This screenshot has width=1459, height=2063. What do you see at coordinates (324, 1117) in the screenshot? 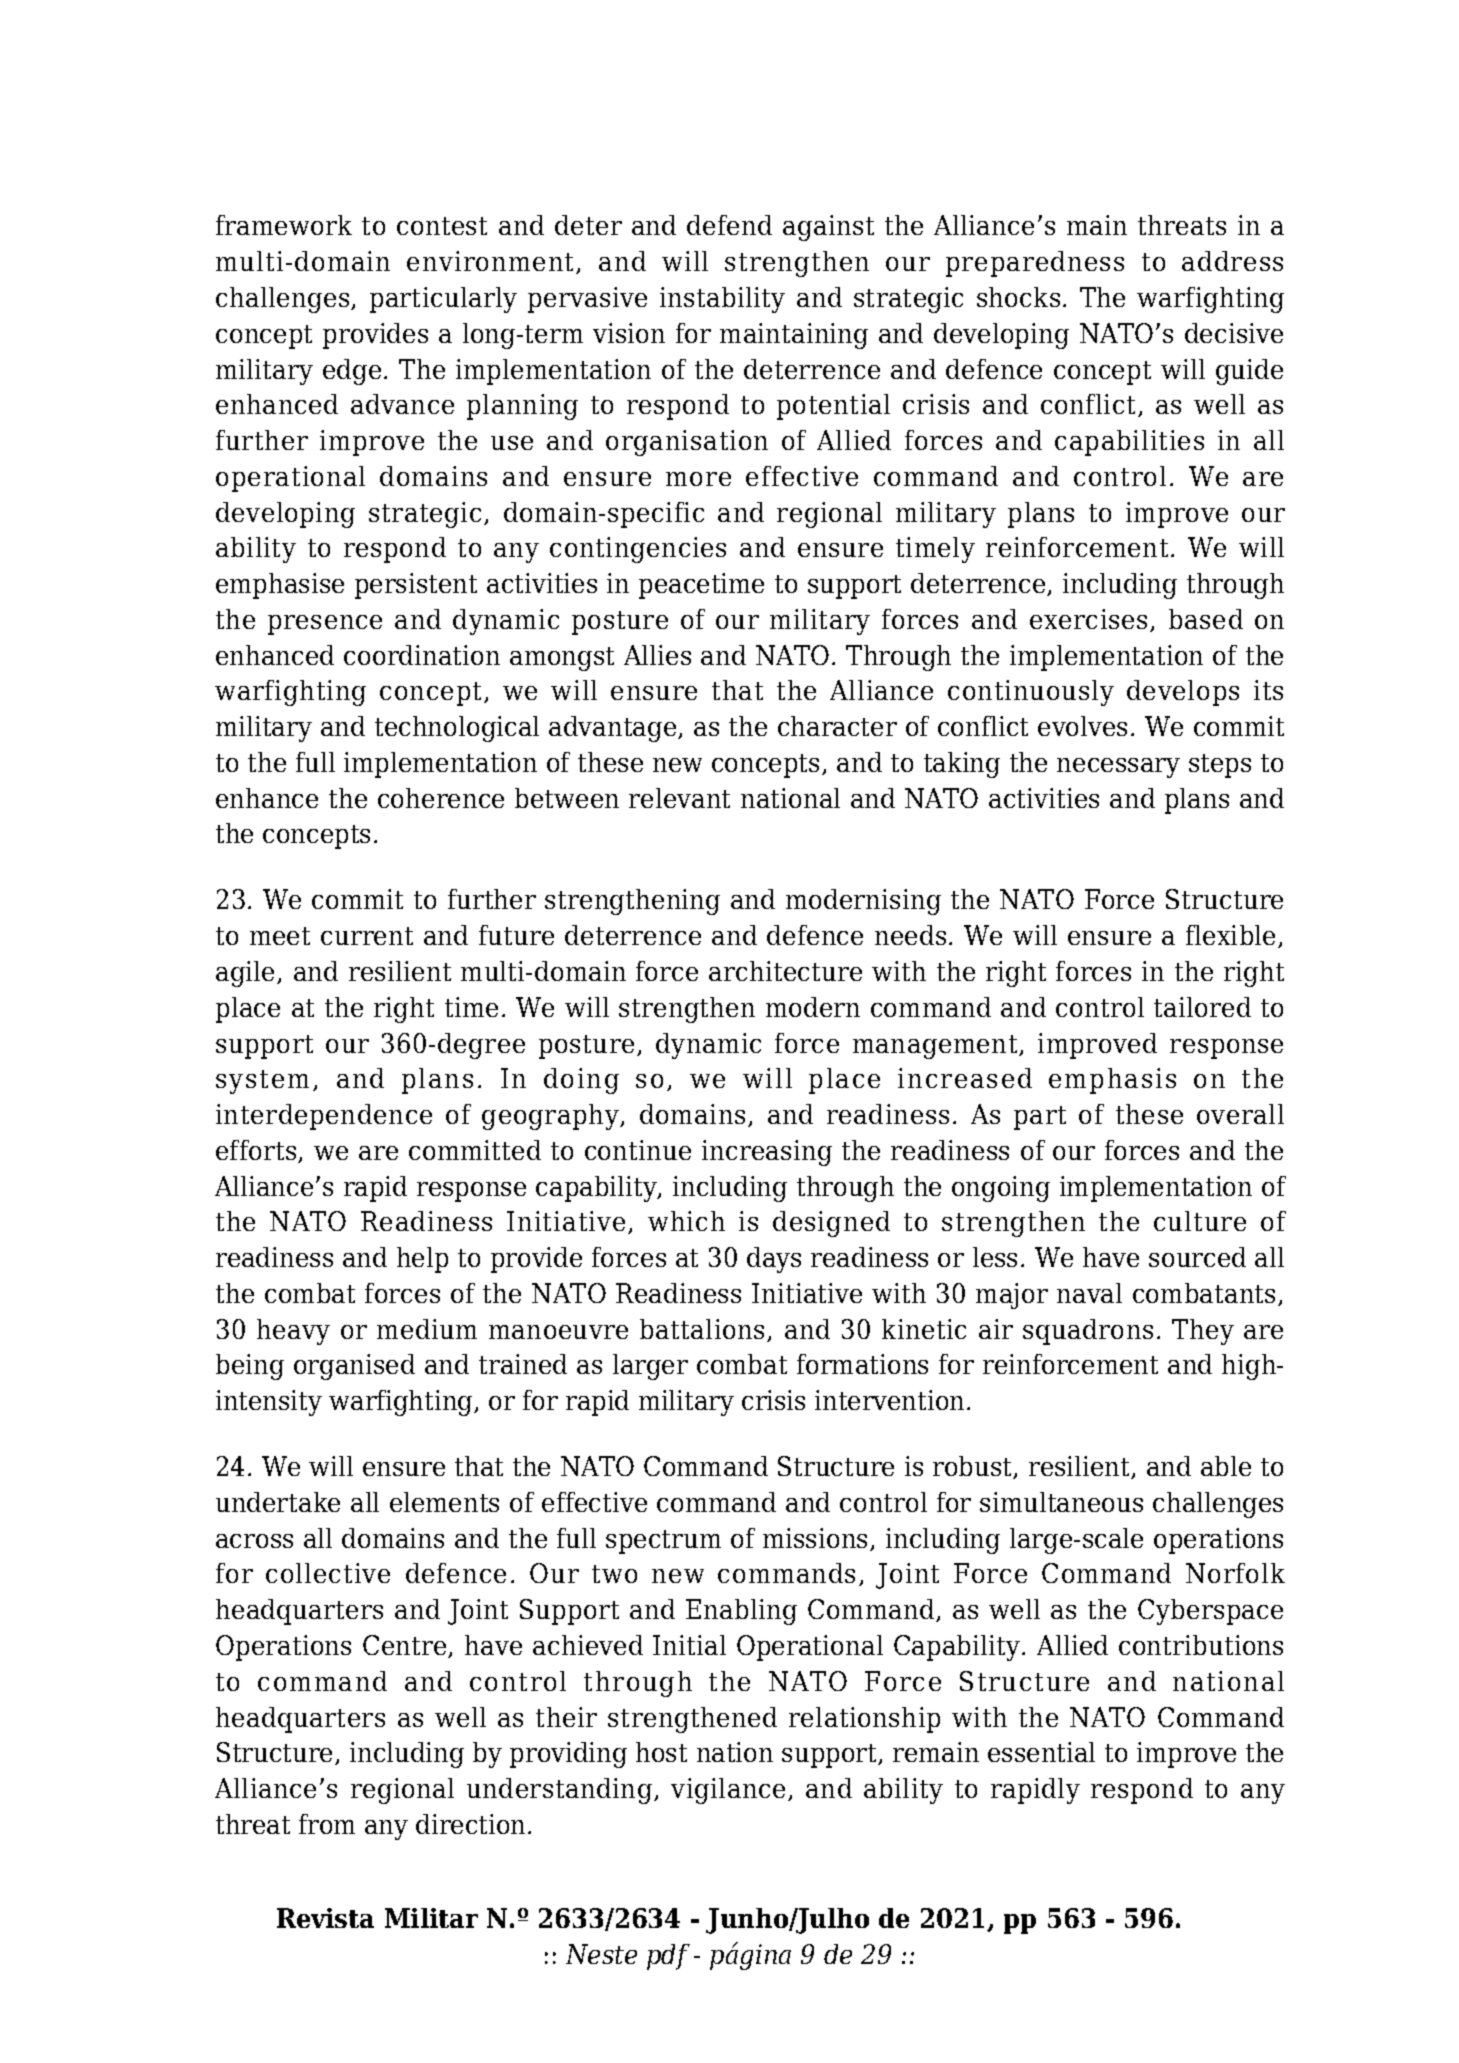
I see `interdependence` at bounding box center [324, 1117].
